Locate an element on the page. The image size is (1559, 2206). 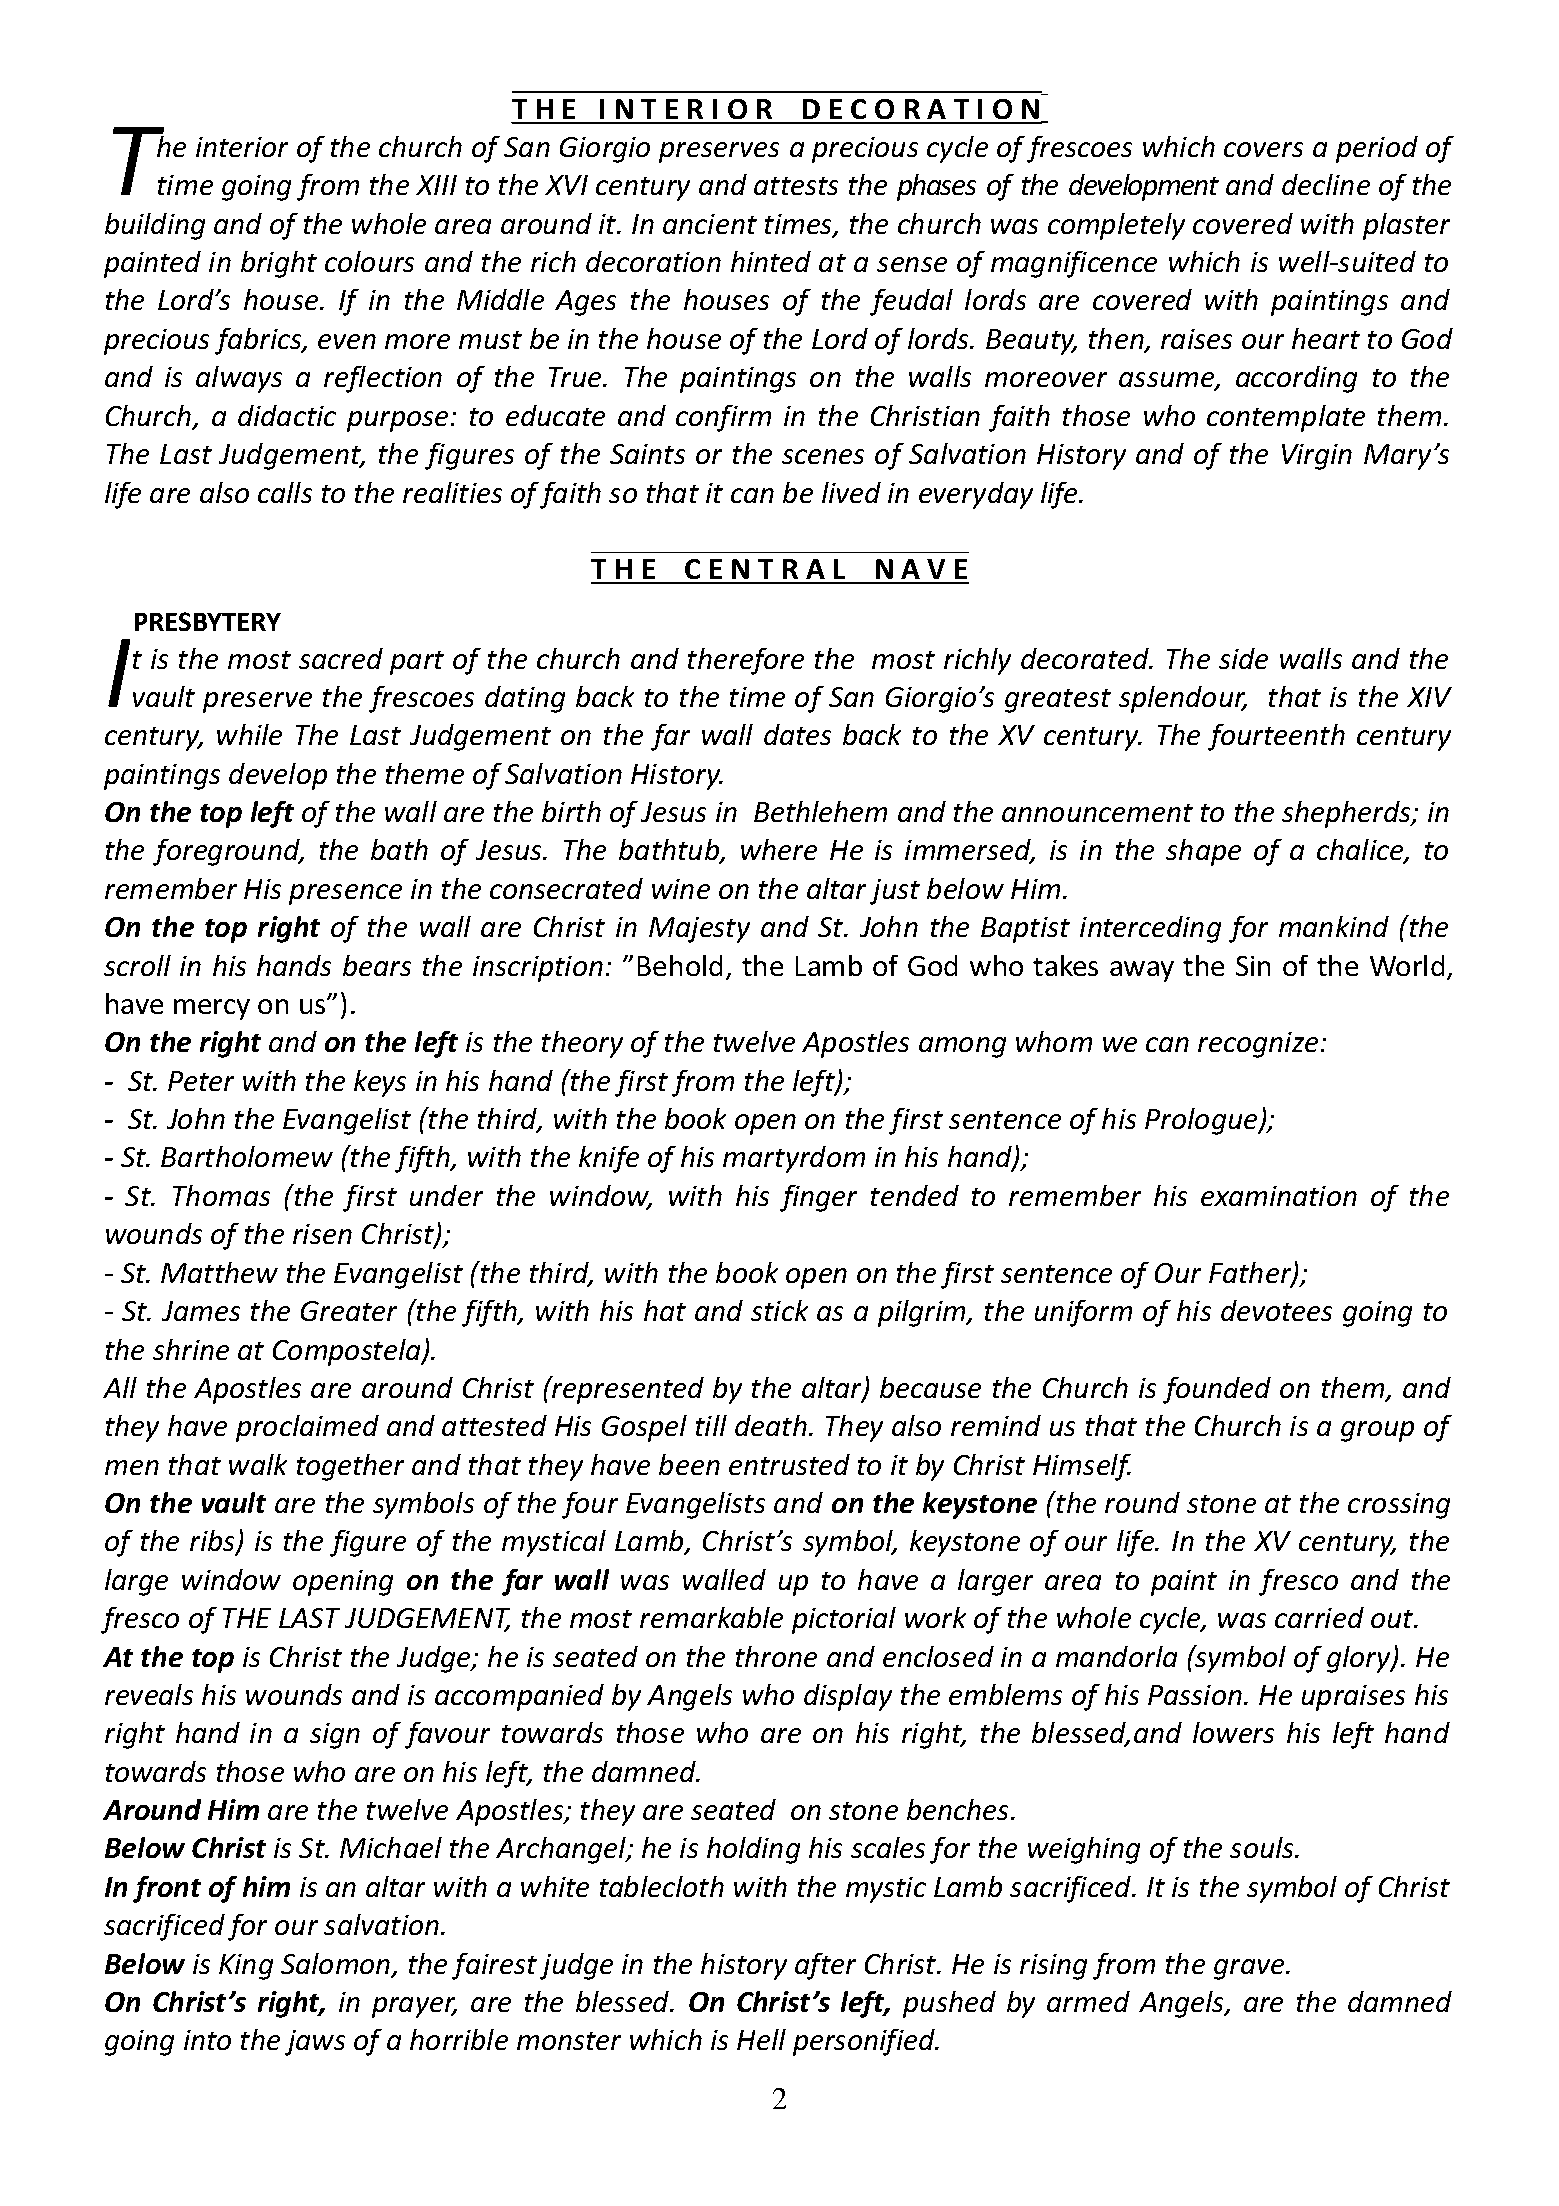
throne is located at coordinates (776, 1656).
